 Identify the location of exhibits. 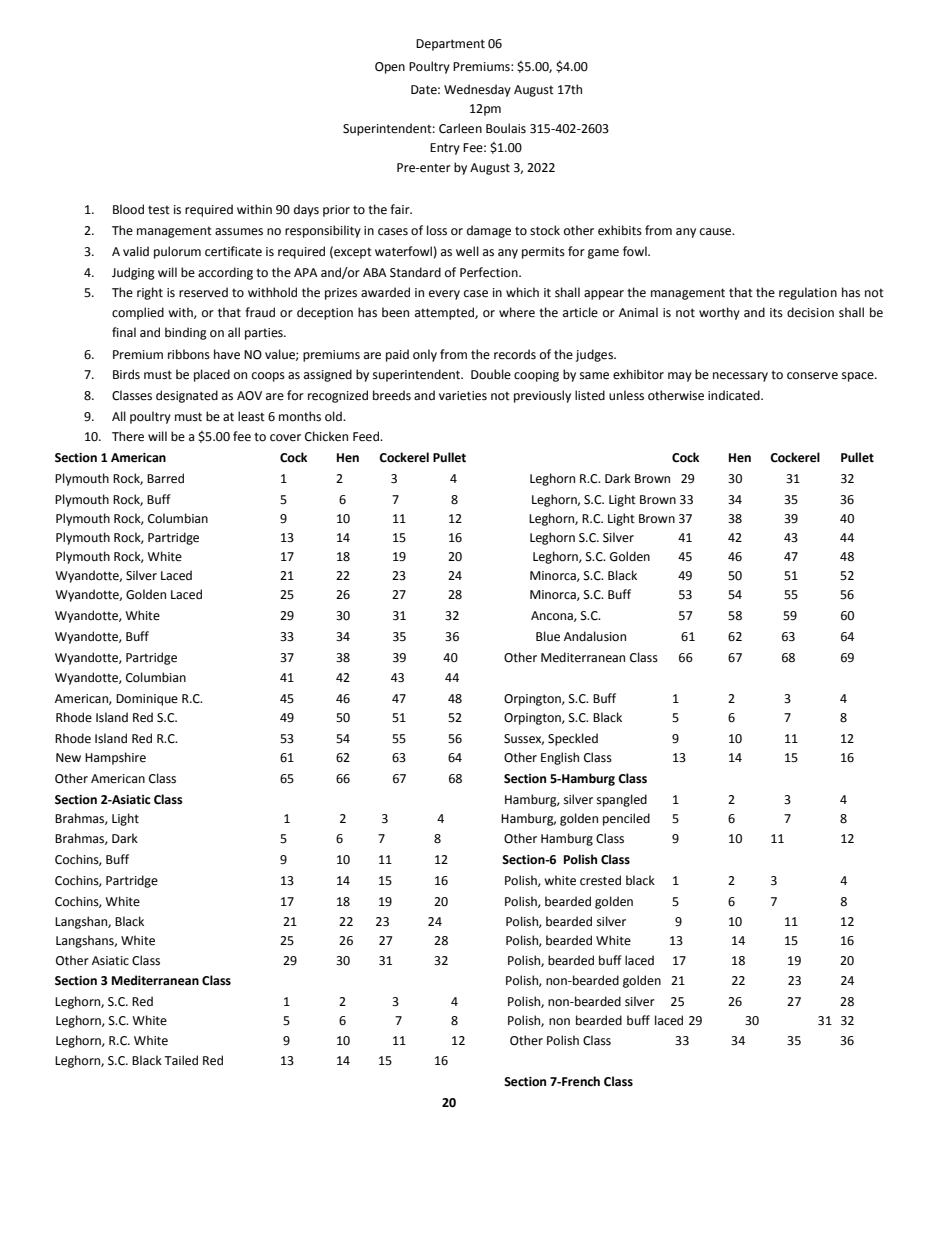
(620, 230).
